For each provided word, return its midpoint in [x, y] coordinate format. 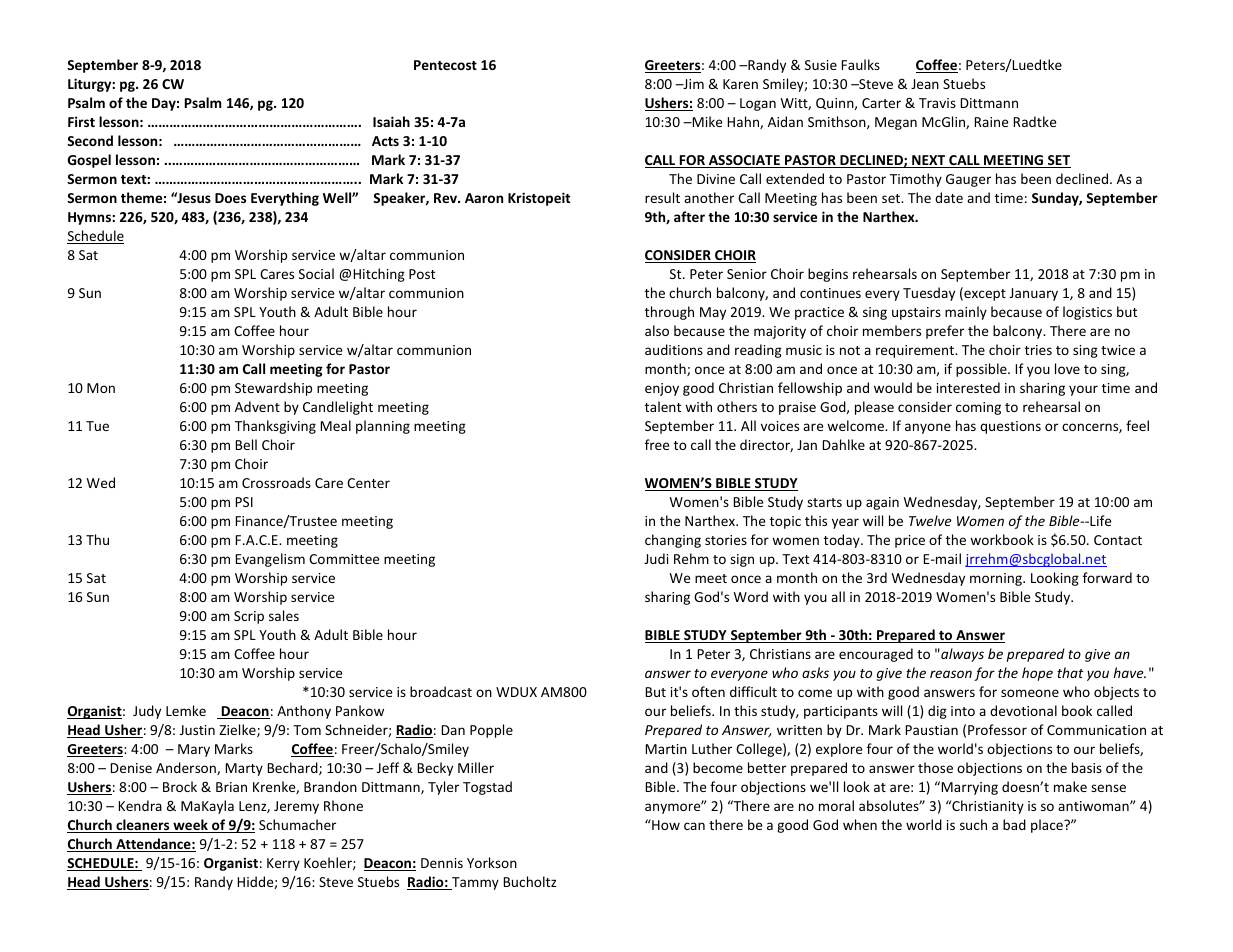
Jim [692, 84]
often [708, 691]
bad [1014, 824]
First [81, 121]
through [669, 313]
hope [1037, 674]
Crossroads [276, 482]
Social [316, 273]
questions [1010, 427]
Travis [937, 103]
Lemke [186, 710]
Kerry [283, 864]
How [665, 824]
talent [663, 406]
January [1033, 294]
